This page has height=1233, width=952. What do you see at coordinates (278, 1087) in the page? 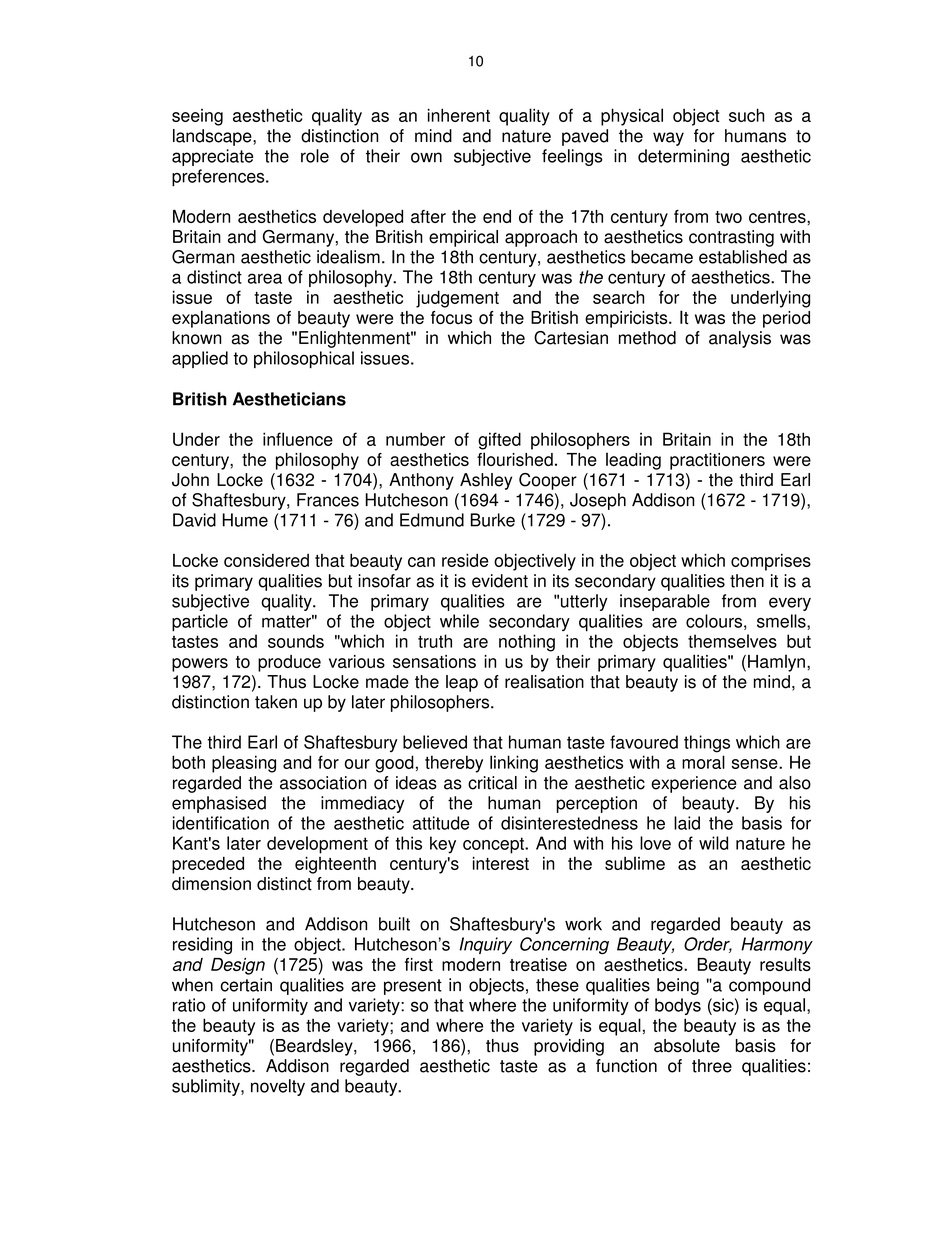
I see `novelty` at bounding box center [278, 1087].
